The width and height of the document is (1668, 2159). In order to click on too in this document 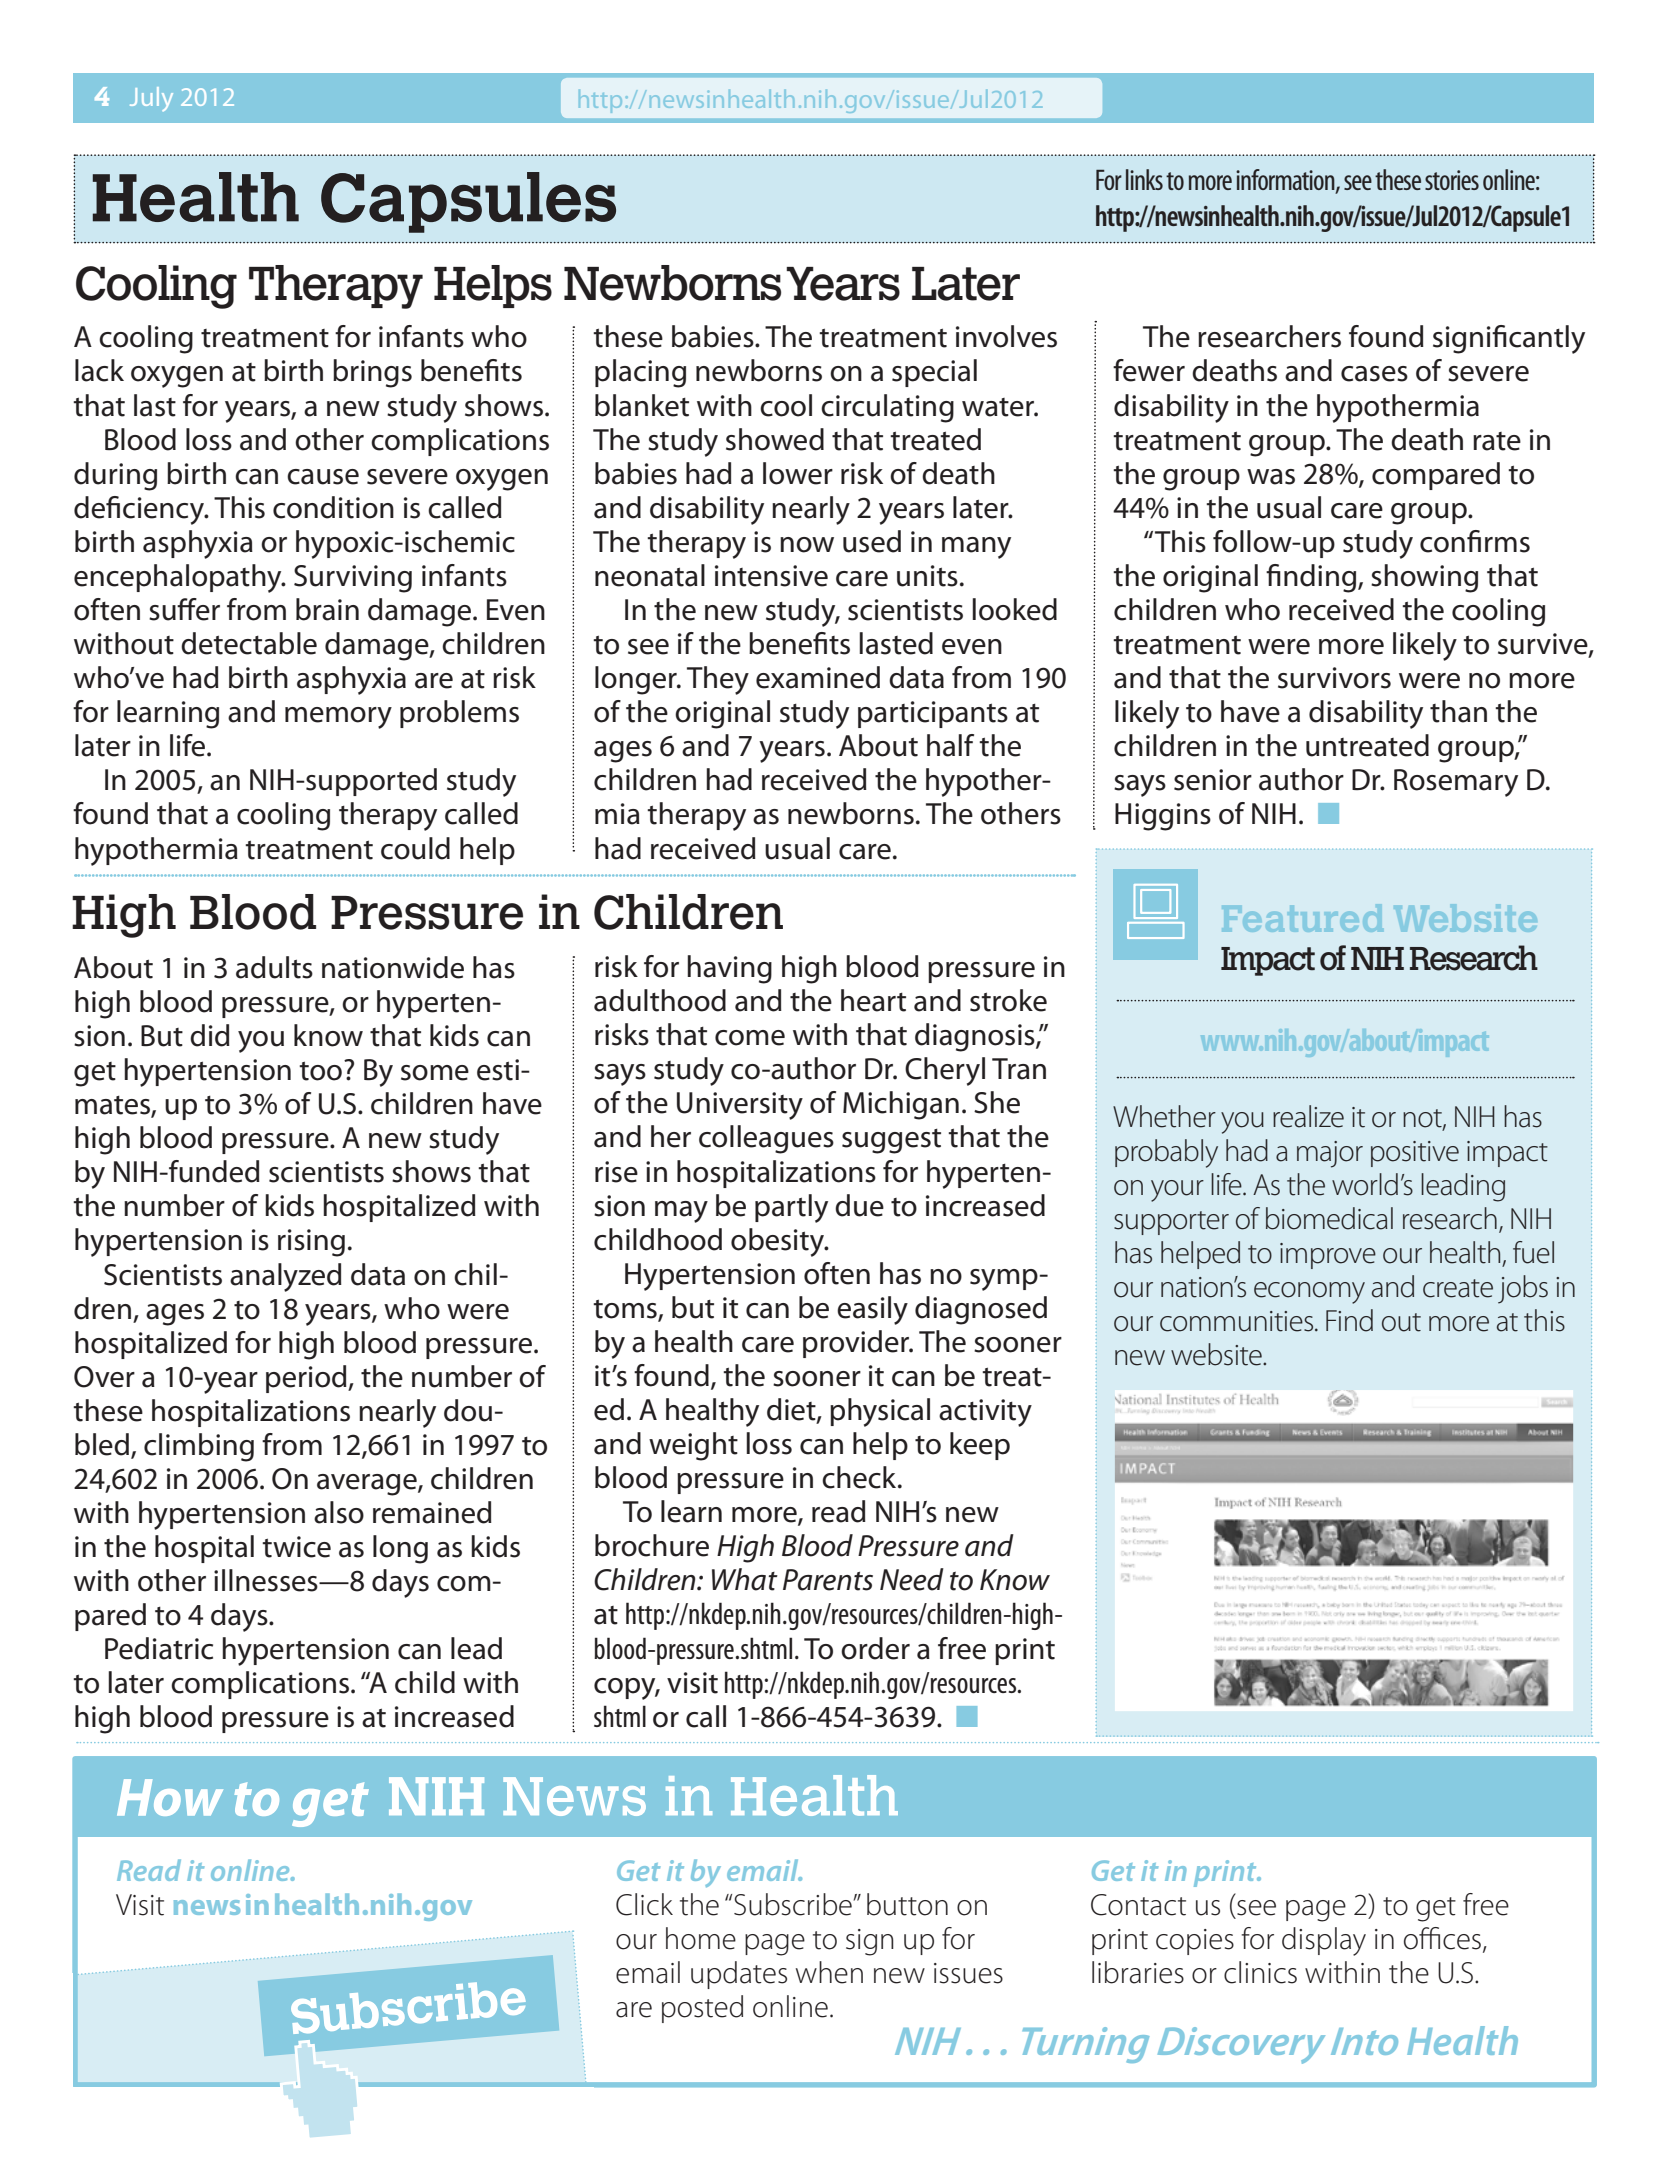, I will do `click(320, 1071)`.
